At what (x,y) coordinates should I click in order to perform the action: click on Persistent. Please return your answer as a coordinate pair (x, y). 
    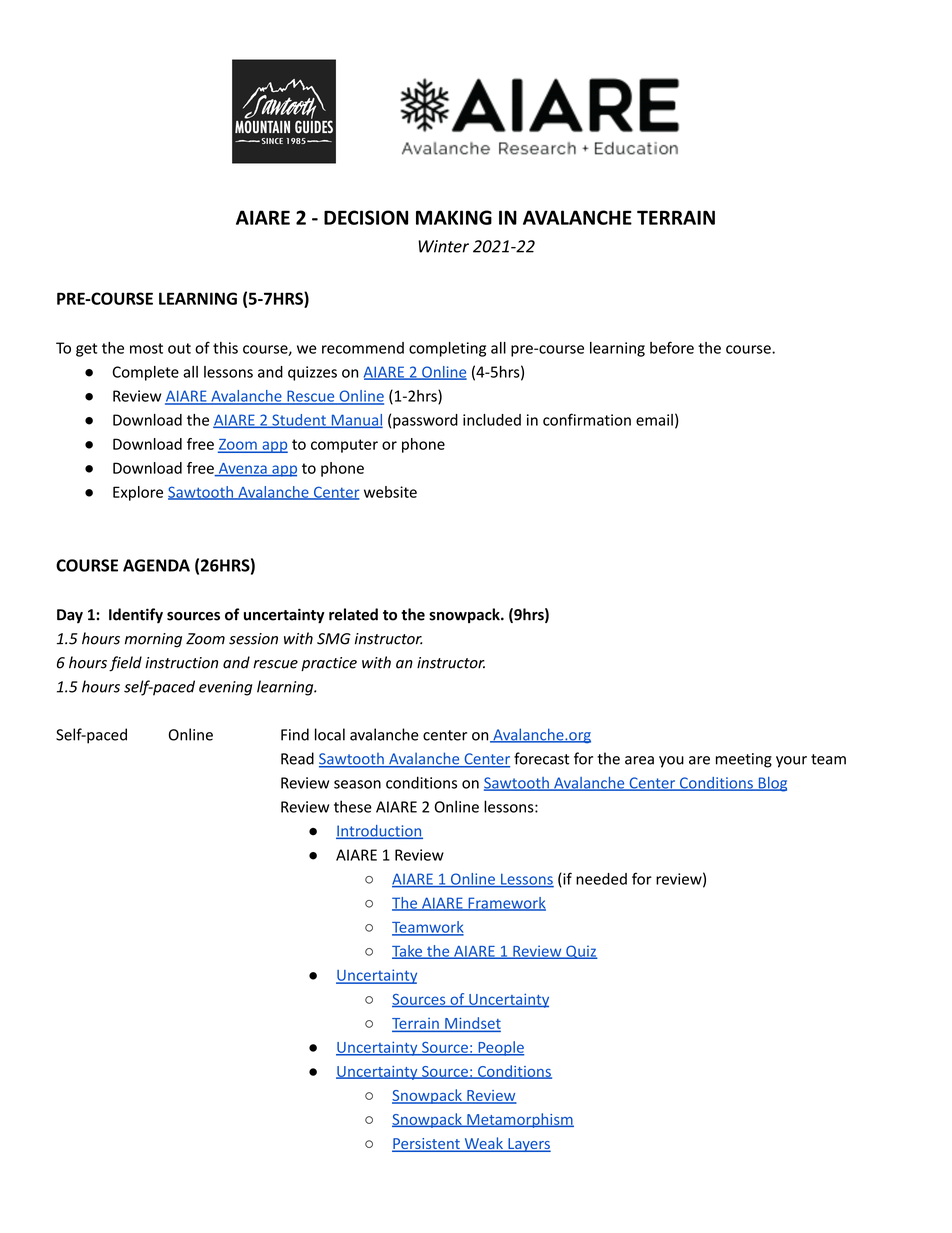
    Looking at the image, I should click on (427, 1145).
